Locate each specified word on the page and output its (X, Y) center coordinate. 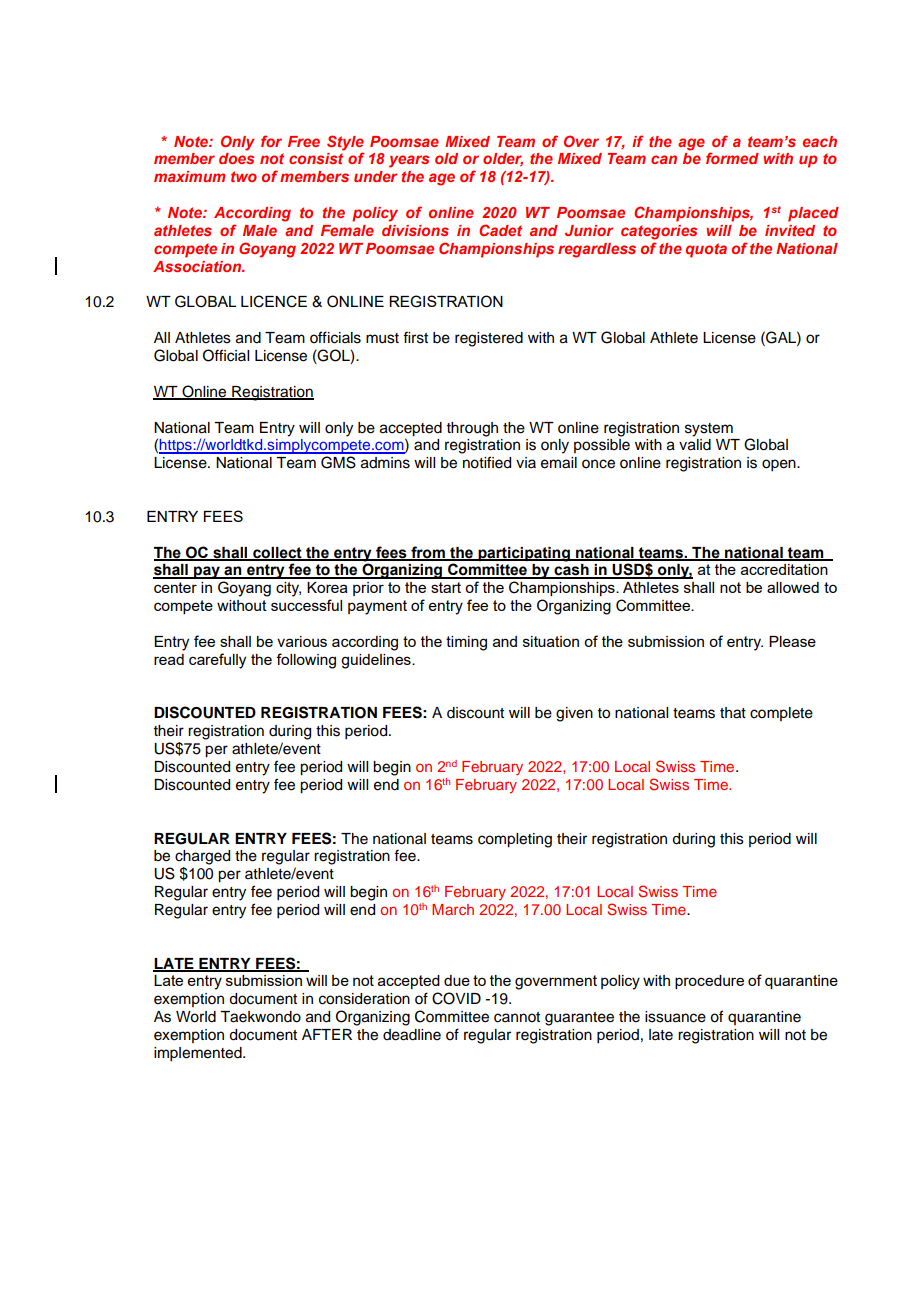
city (288, 589)
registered (489, 339)
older (503, 160)
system (709, 430)
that (733, 713)
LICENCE (274, 301)
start (446, 587)
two (244, 176)
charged (202, 857)
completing (515, 840)
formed (732, 158)
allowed (793, 587)
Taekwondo (260, 1017)
